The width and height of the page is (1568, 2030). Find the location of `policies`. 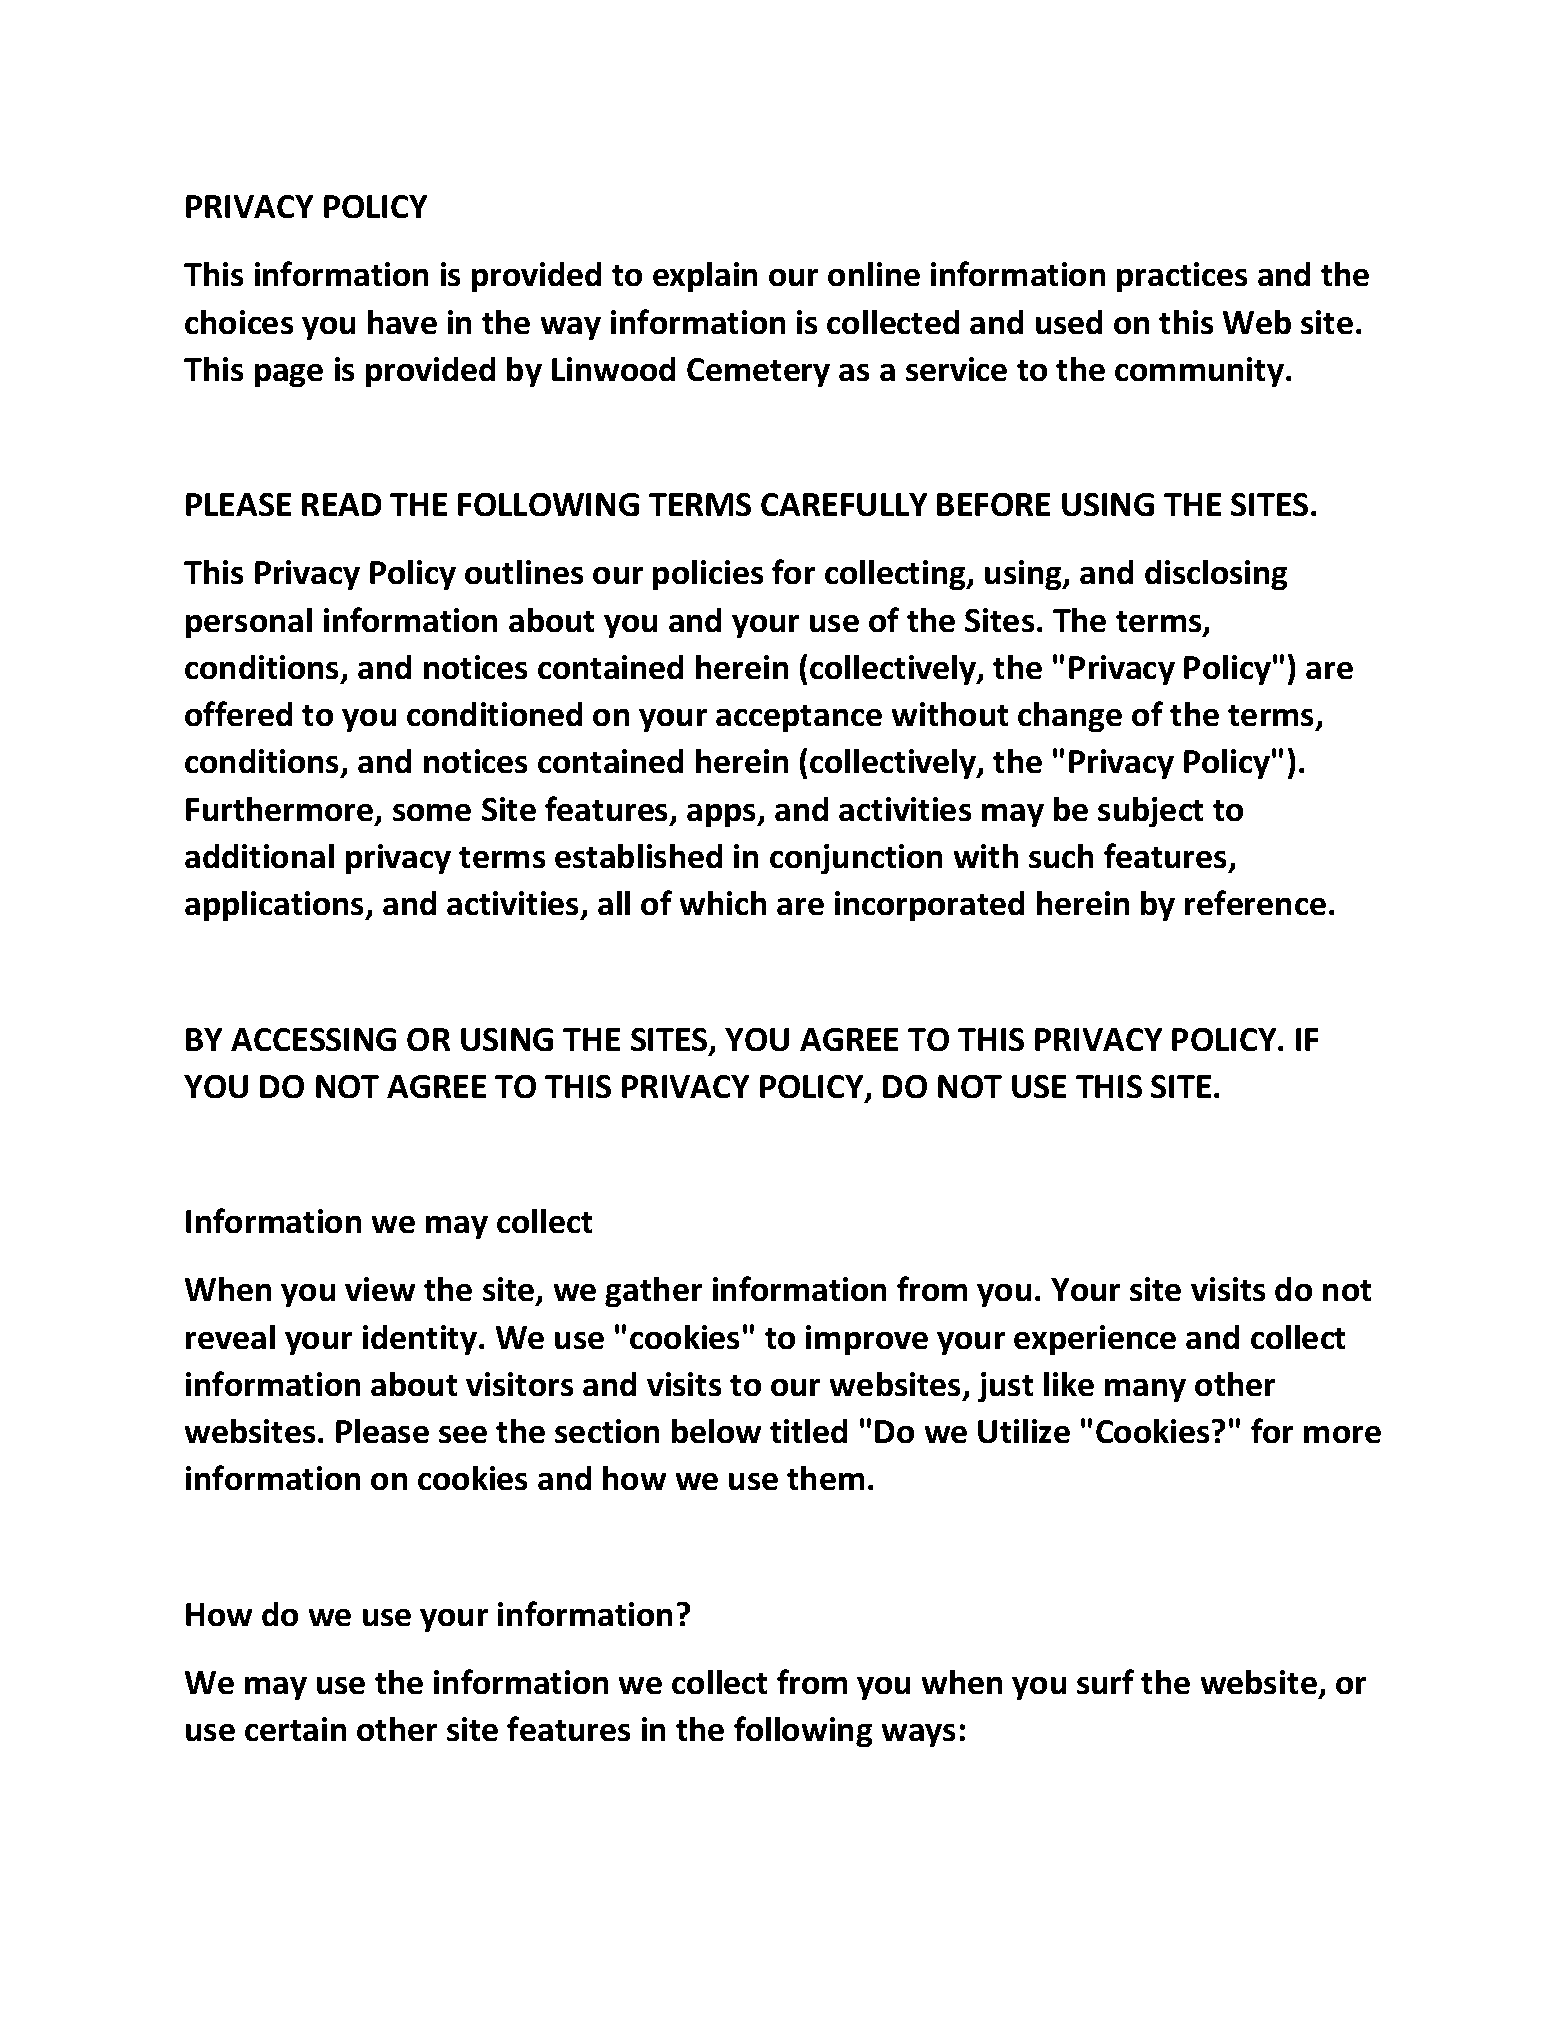

policies is located at coordinates (708, 575).
